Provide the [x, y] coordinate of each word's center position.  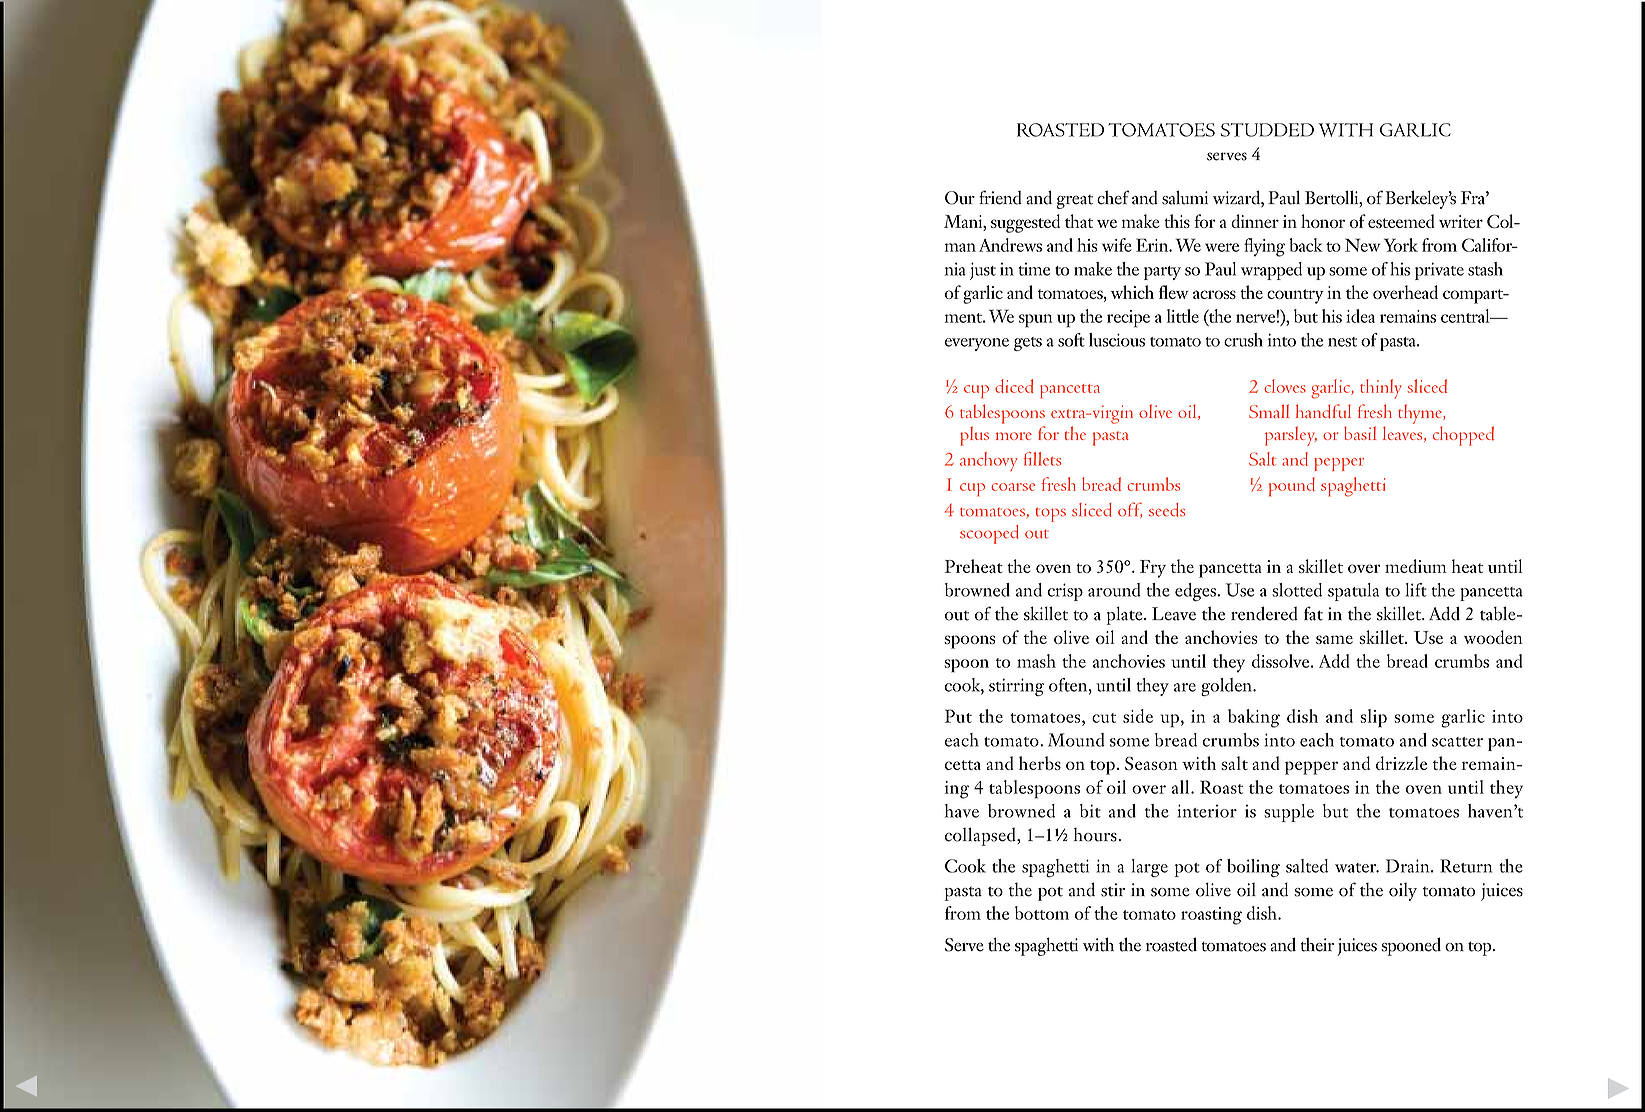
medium [1416, 566]
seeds [1167, 510]
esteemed [1401, 221]
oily [1403, 892]
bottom [1042, 913]
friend [1000, 197]
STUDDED [1267, 130]
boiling [1253, 868]
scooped [989, 534]
